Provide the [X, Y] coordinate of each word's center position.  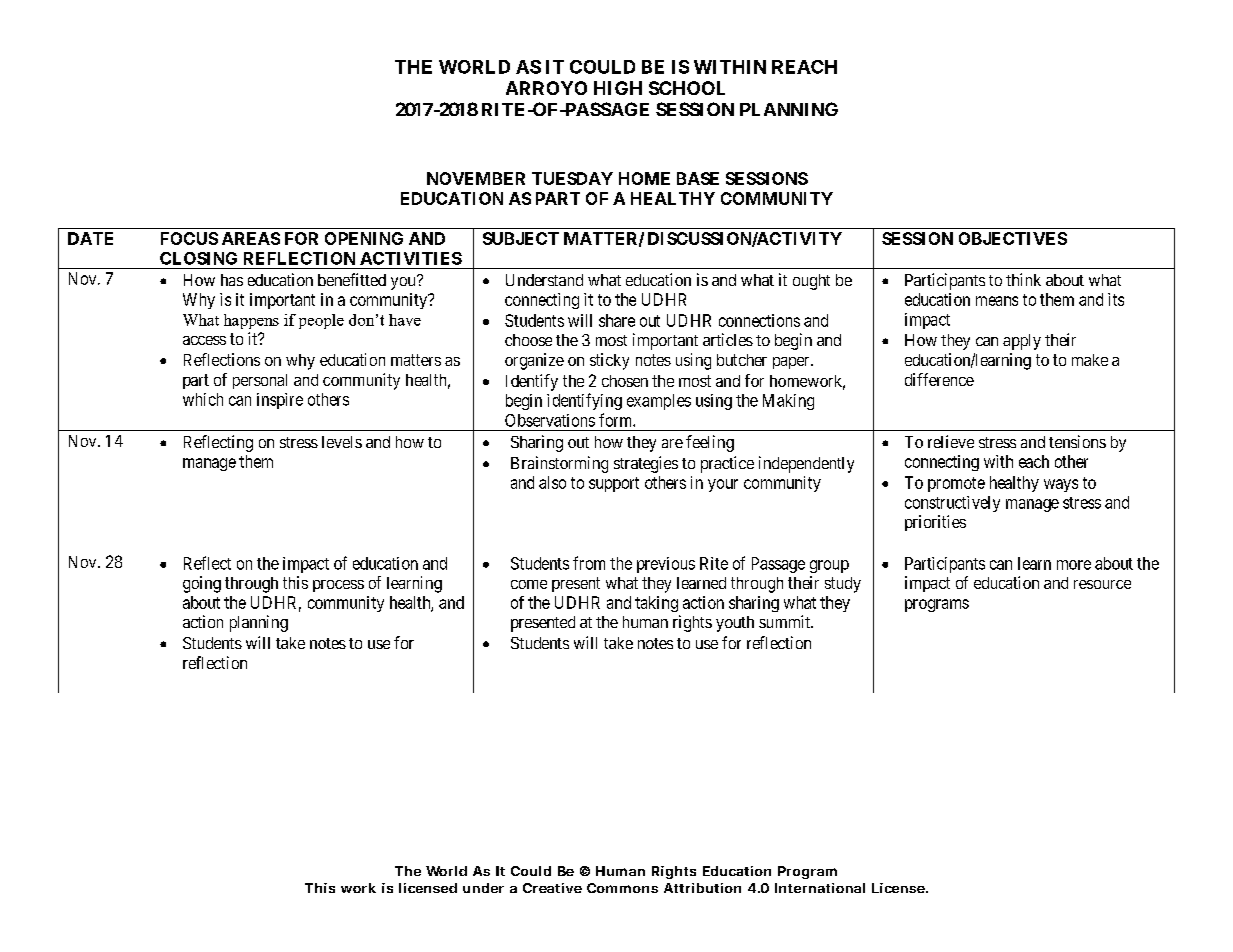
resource [1102, 584]
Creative [552, 888]
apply [1022, 342]
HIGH [618, 88]
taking [656, 604]
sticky [609, 361]
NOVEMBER [476, 178]
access [204, 340]
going [202, 584]
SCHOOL [687, 88]
